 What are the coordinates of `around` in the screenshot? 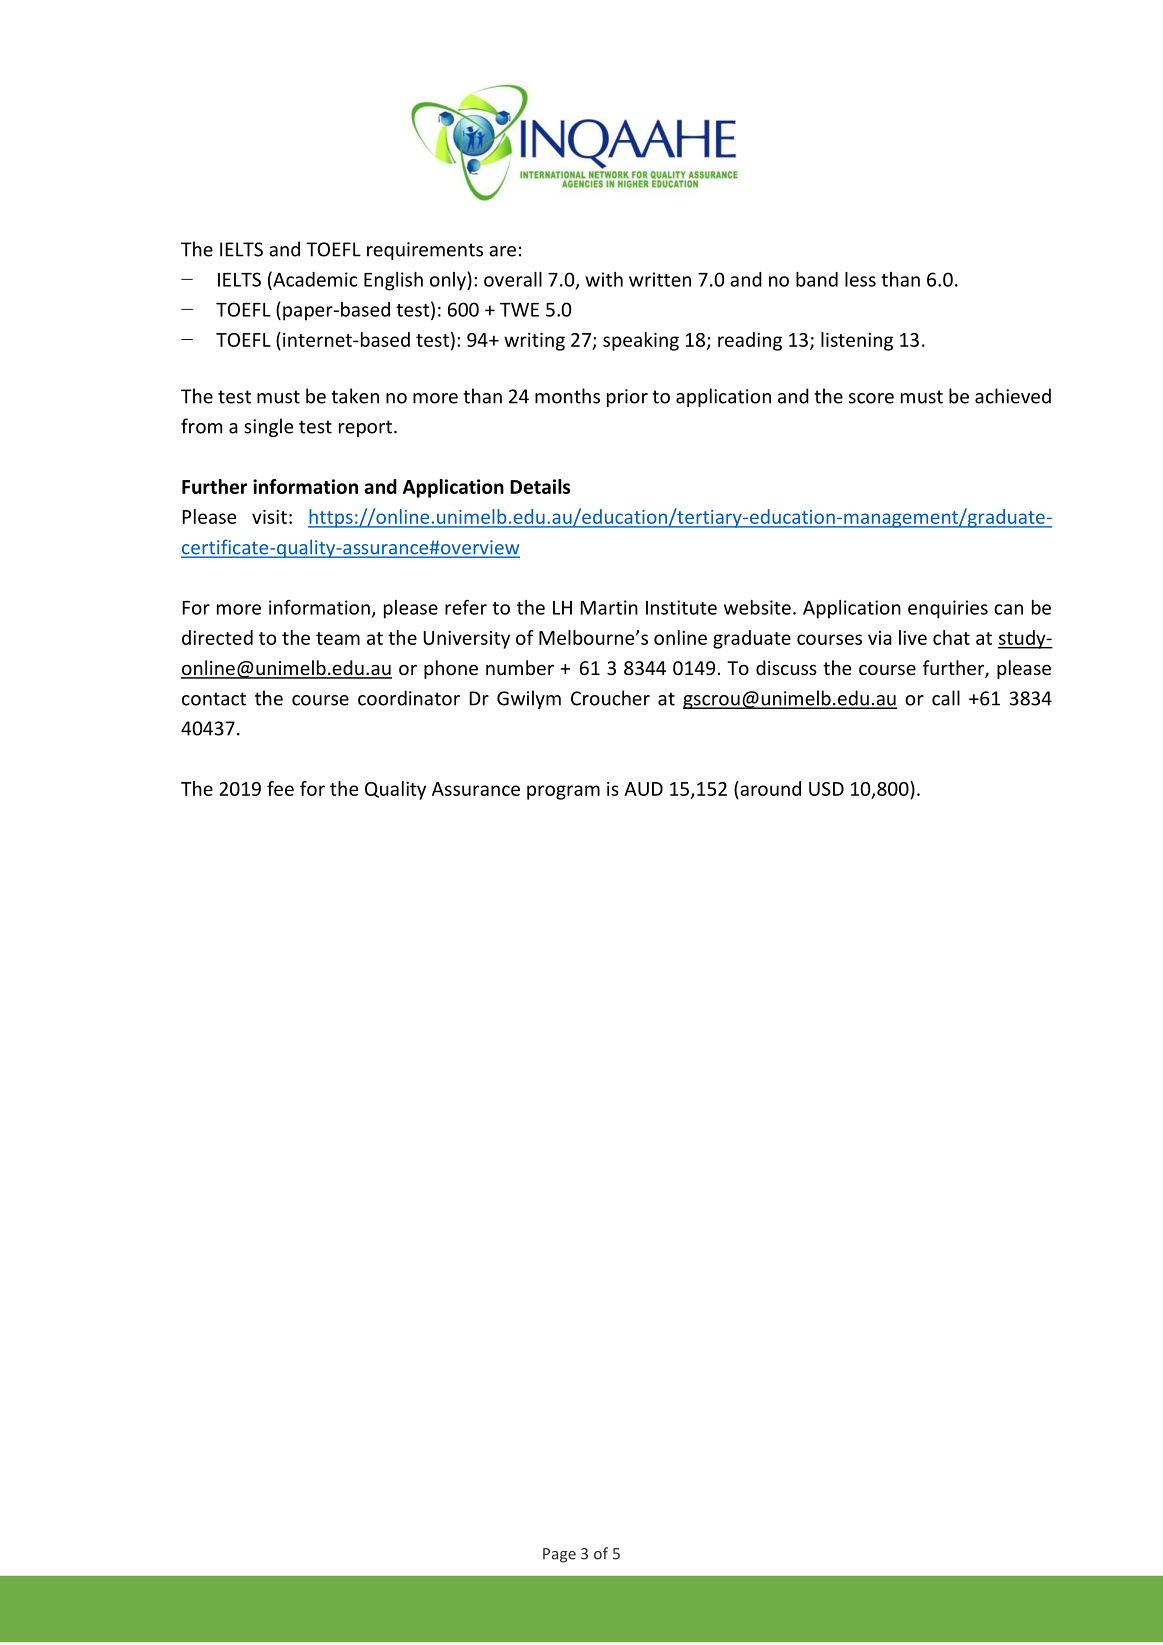 It's located at (769, 788).
